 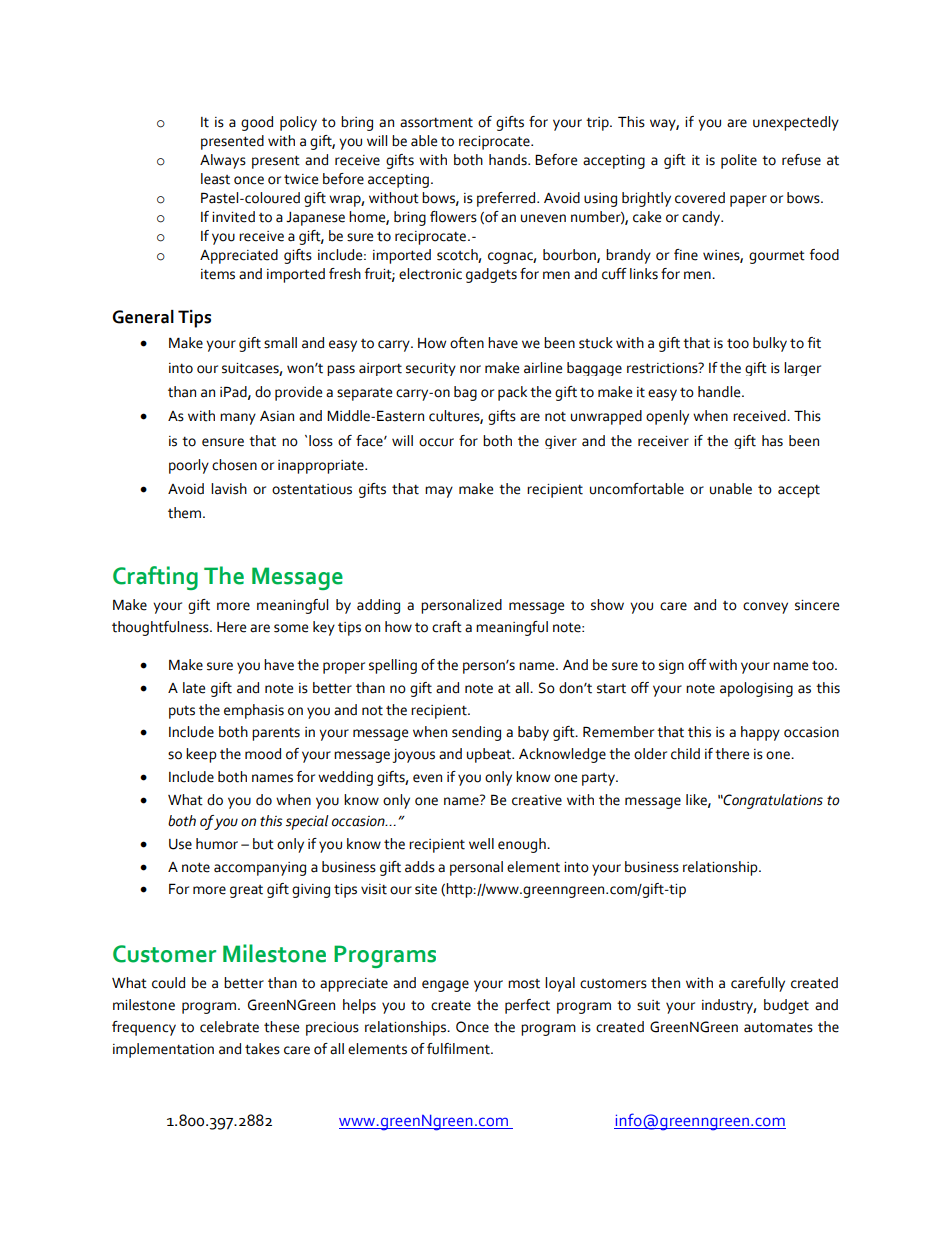 What do you see at coordinates (765, 608) in the screenshot?
I see `convey` at bounding box center [765, 608].
